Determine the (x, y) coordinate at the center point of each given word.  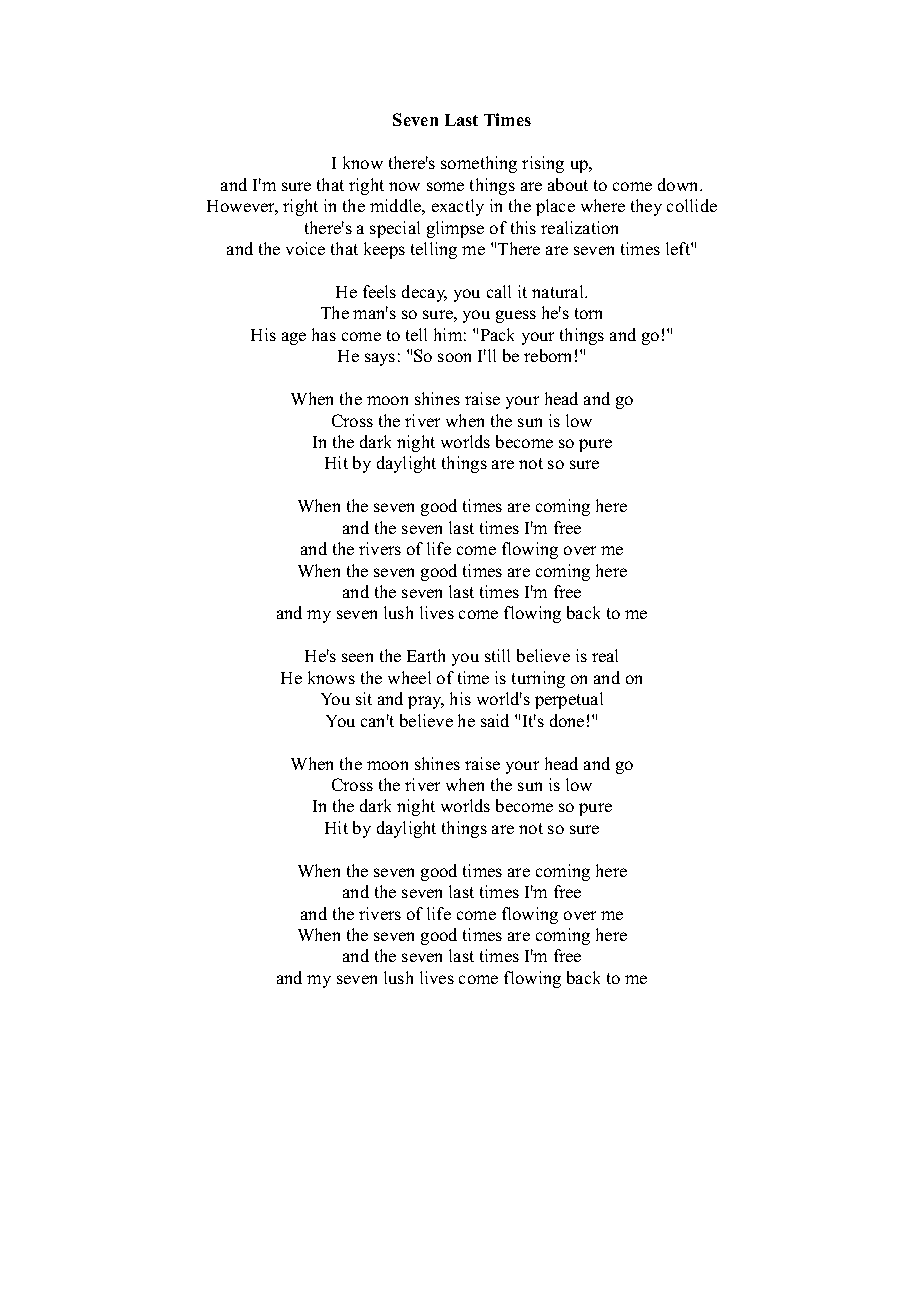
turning (538, 679)
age (294, 338)
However (242, 207)
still (497, 655)
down (679, 184)
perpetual (569, 700)
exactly (458, 207)
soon (454, 357)
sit (364, 698)
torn (588, 313)
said (495, 720)
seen (357, 657)
